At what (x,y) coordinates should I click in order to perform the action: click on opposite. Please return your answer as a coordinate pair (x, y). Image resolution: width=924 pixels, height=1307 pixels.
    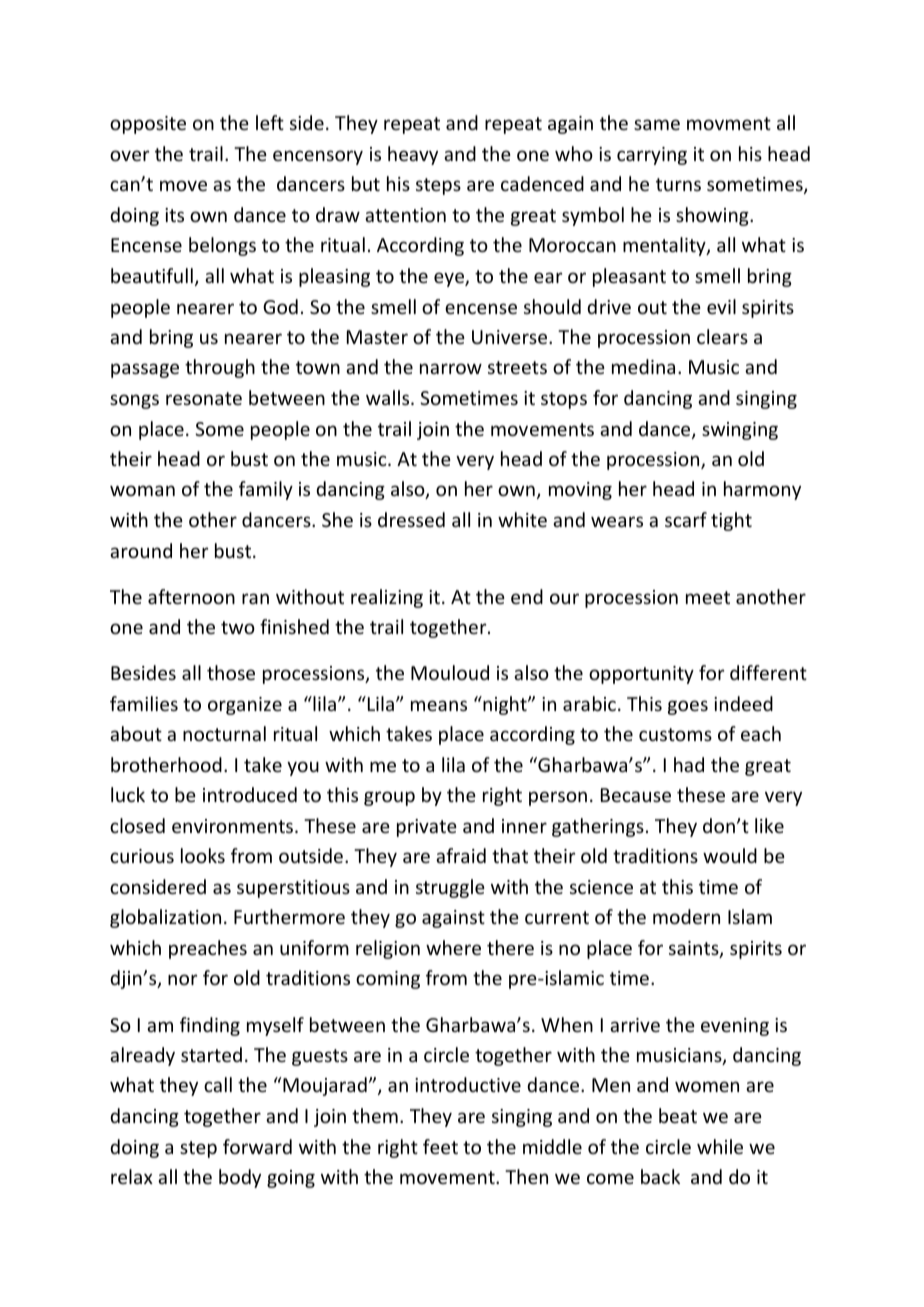
    Looking at the image, I should click on (148, 125).
